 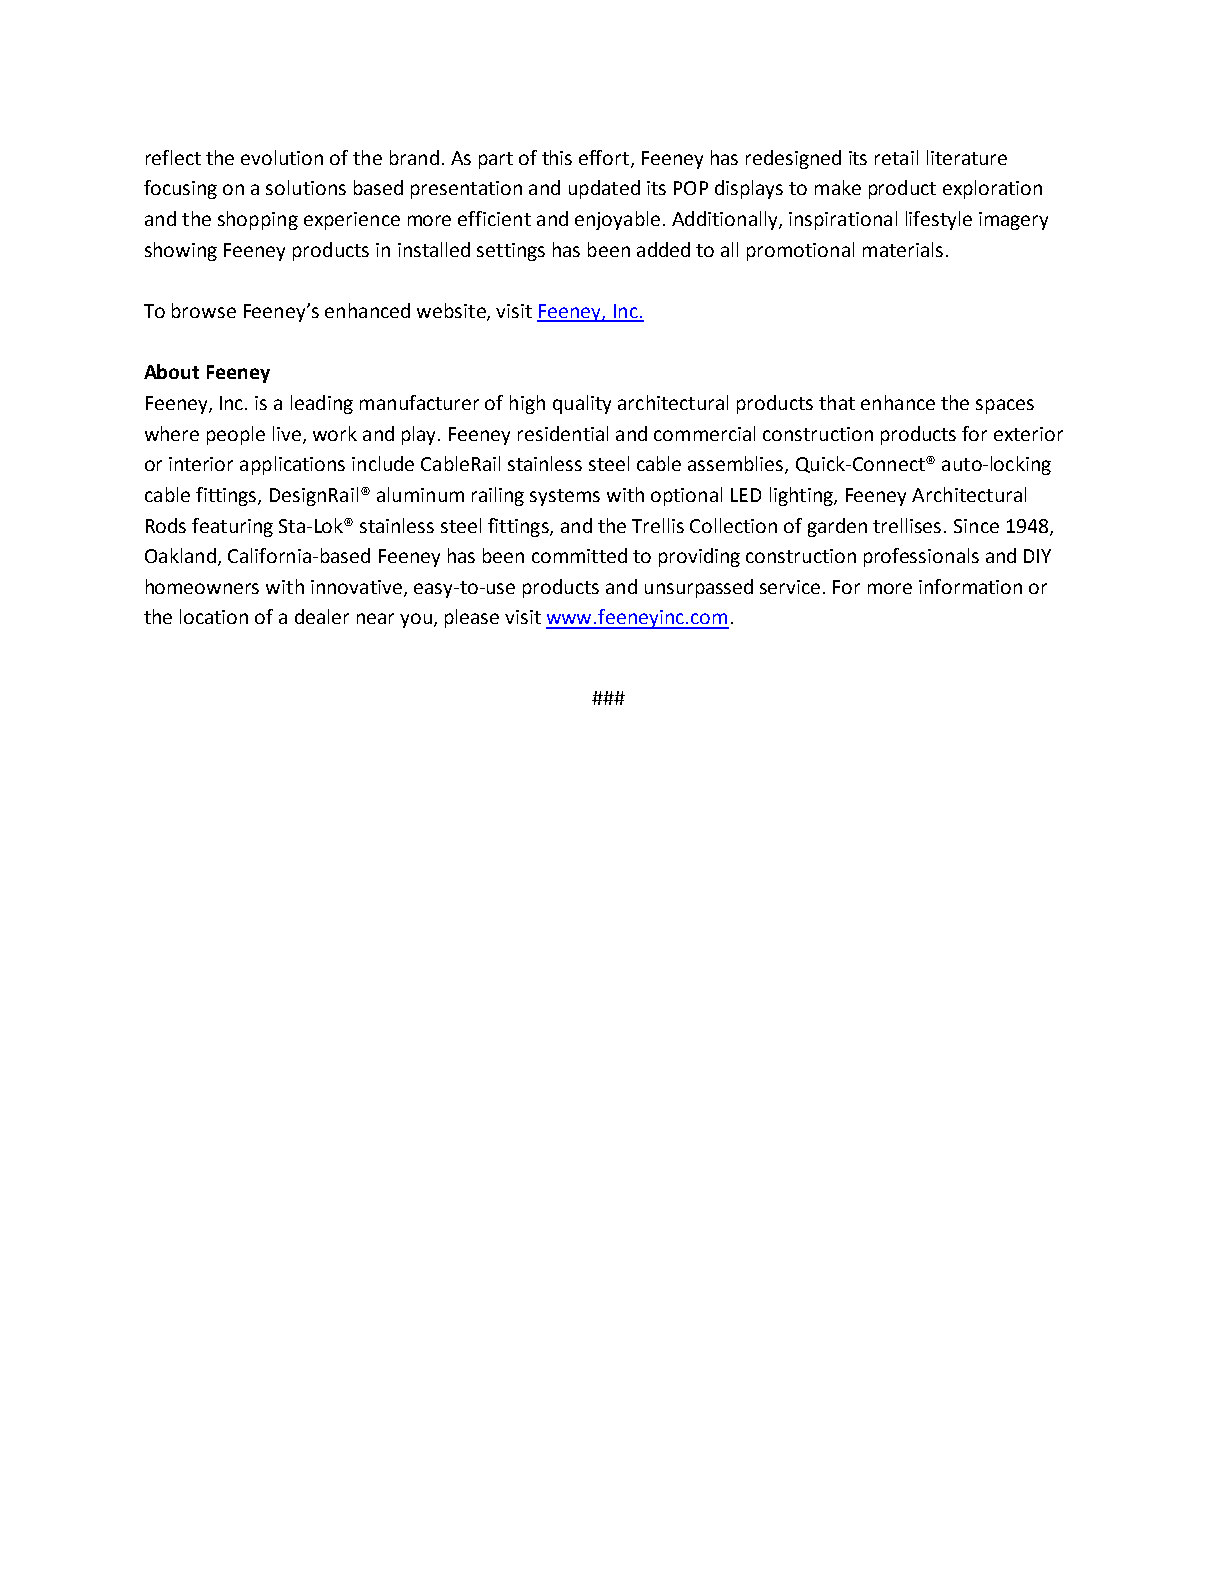 What do you see at coordinates (663, 249) in the document?
I see `added` at bounding box center [663, 249].
